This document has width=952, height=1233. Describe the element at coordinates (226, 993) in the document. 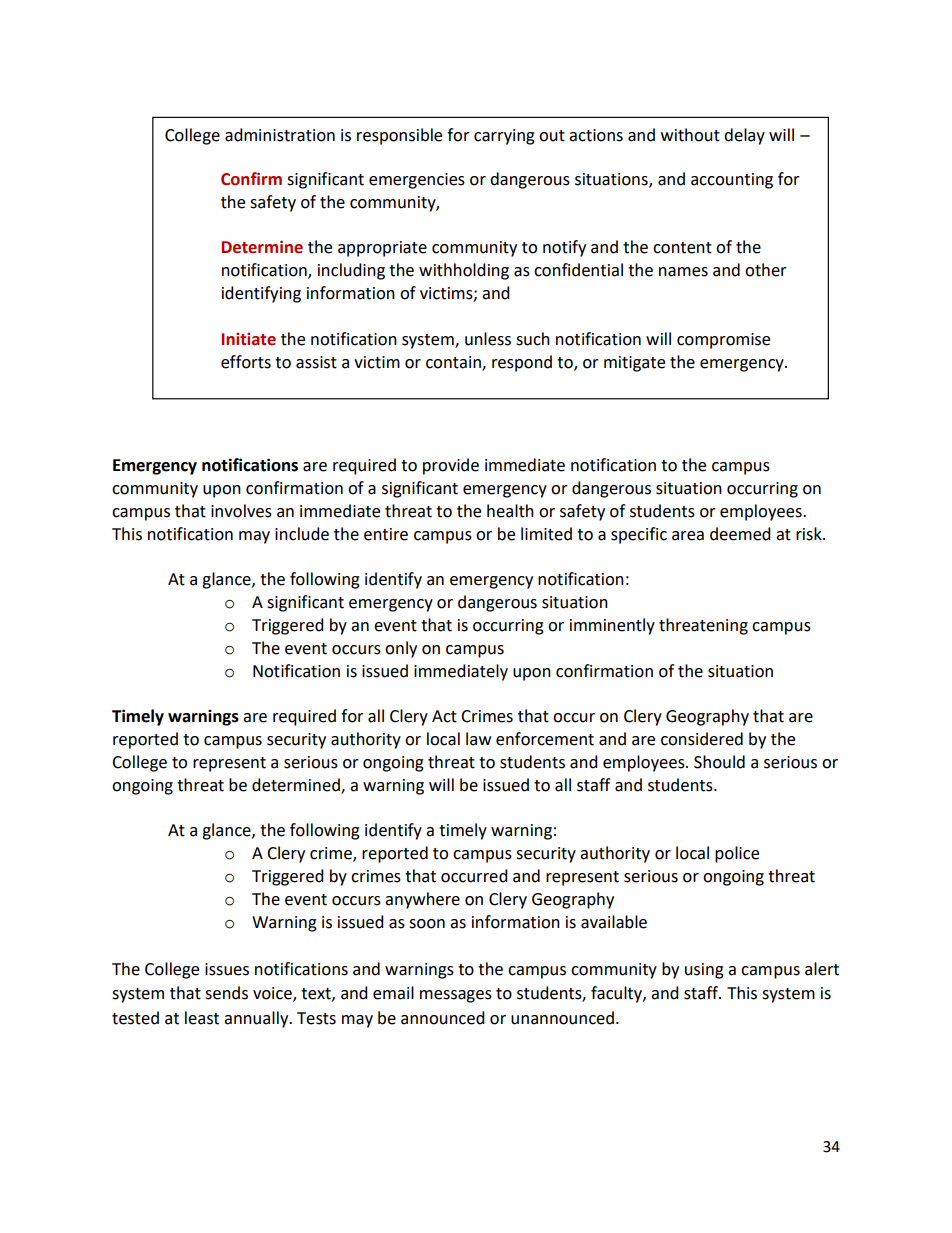

I see `sends` at that location.
